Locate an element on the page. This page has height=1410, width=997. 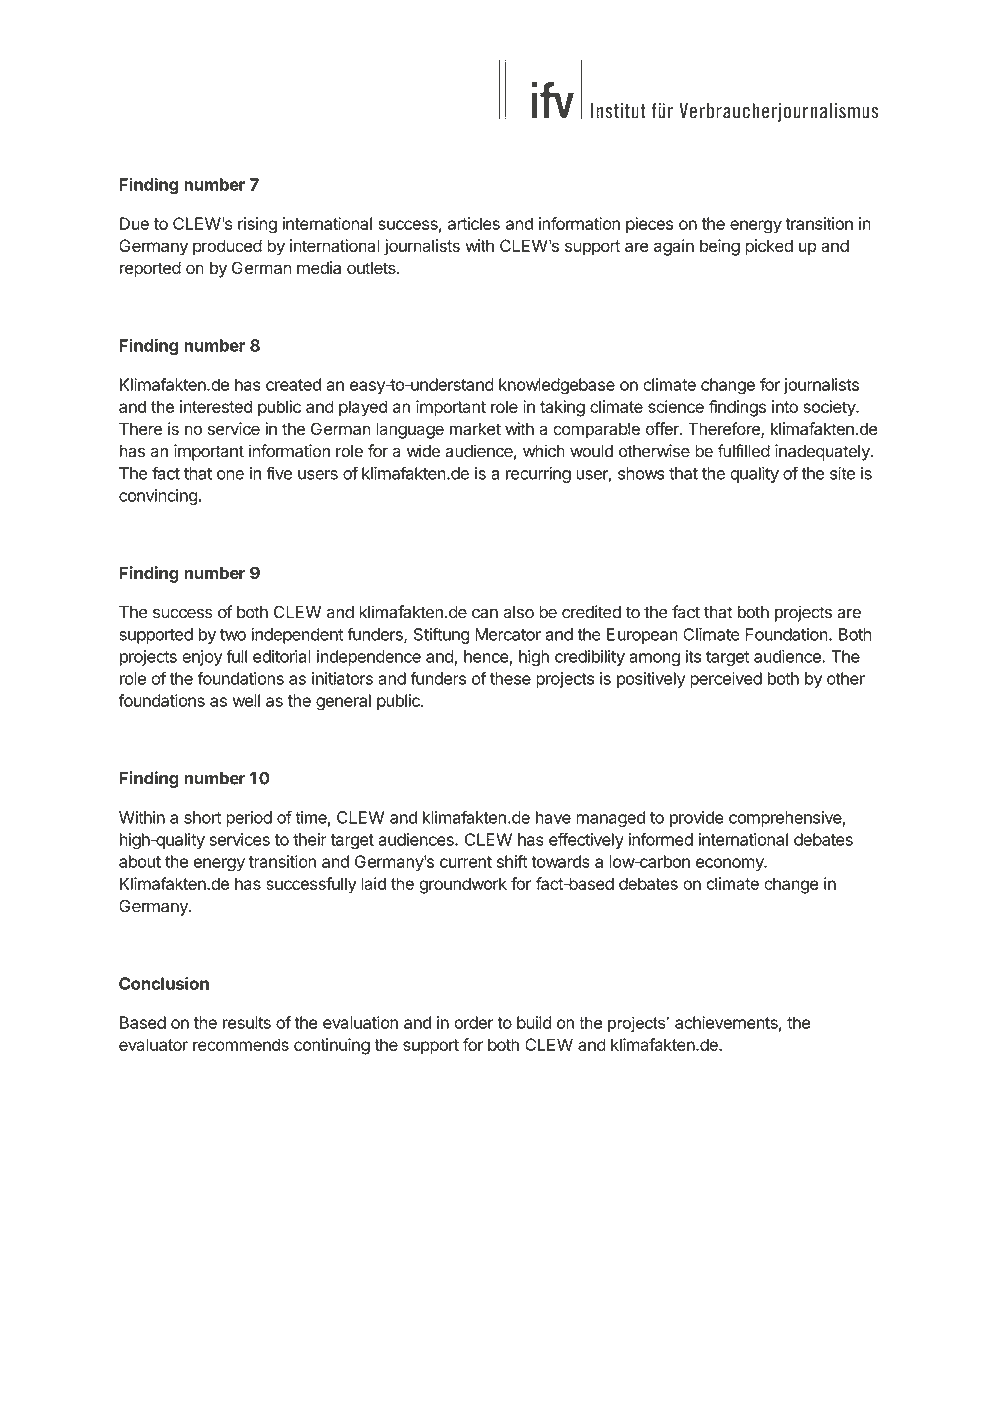
articles is located at coordinates (474, 223).
